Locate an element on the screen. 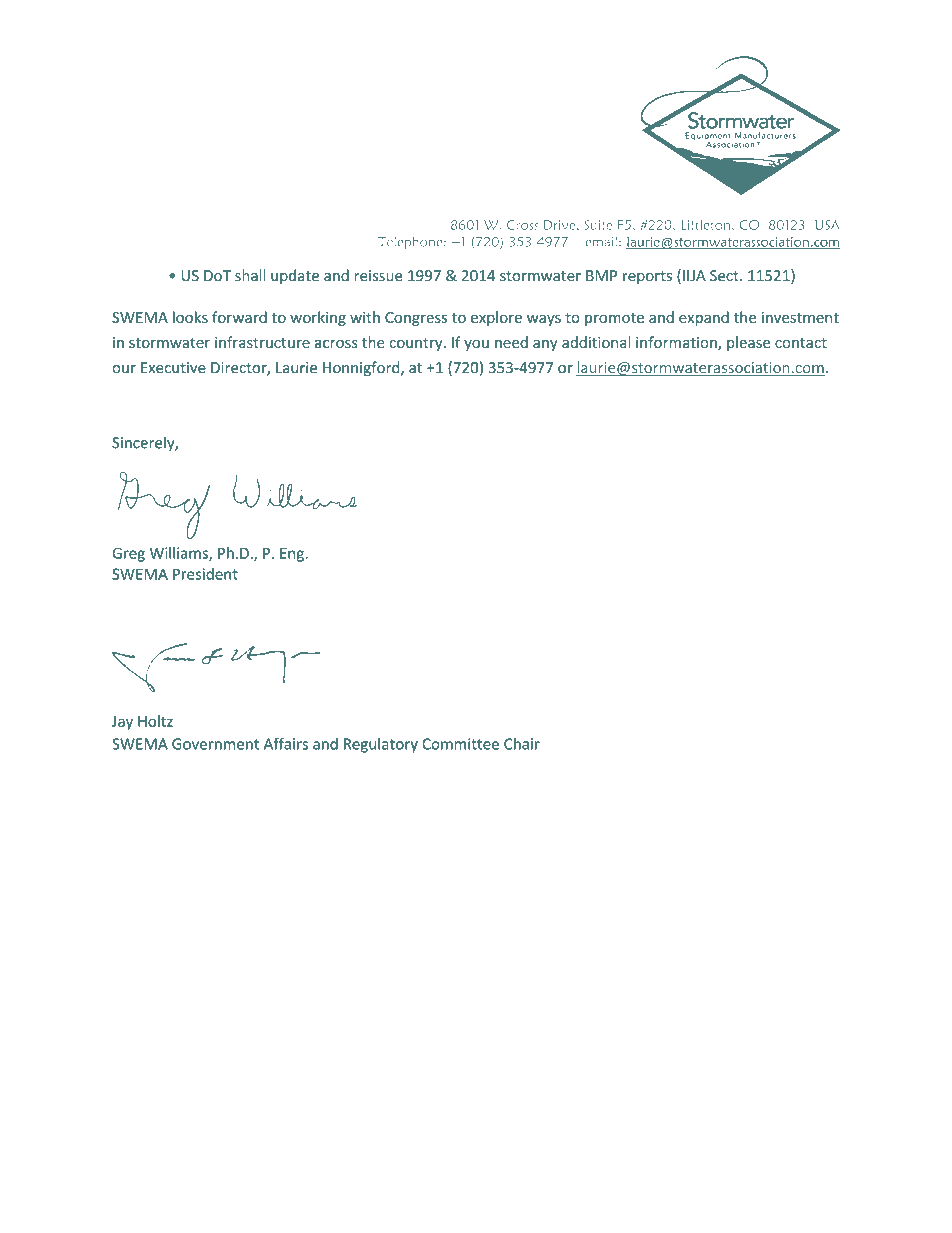 This screenshot has width=952, height=1233. Littleton is located at coordinates (707, 225).
